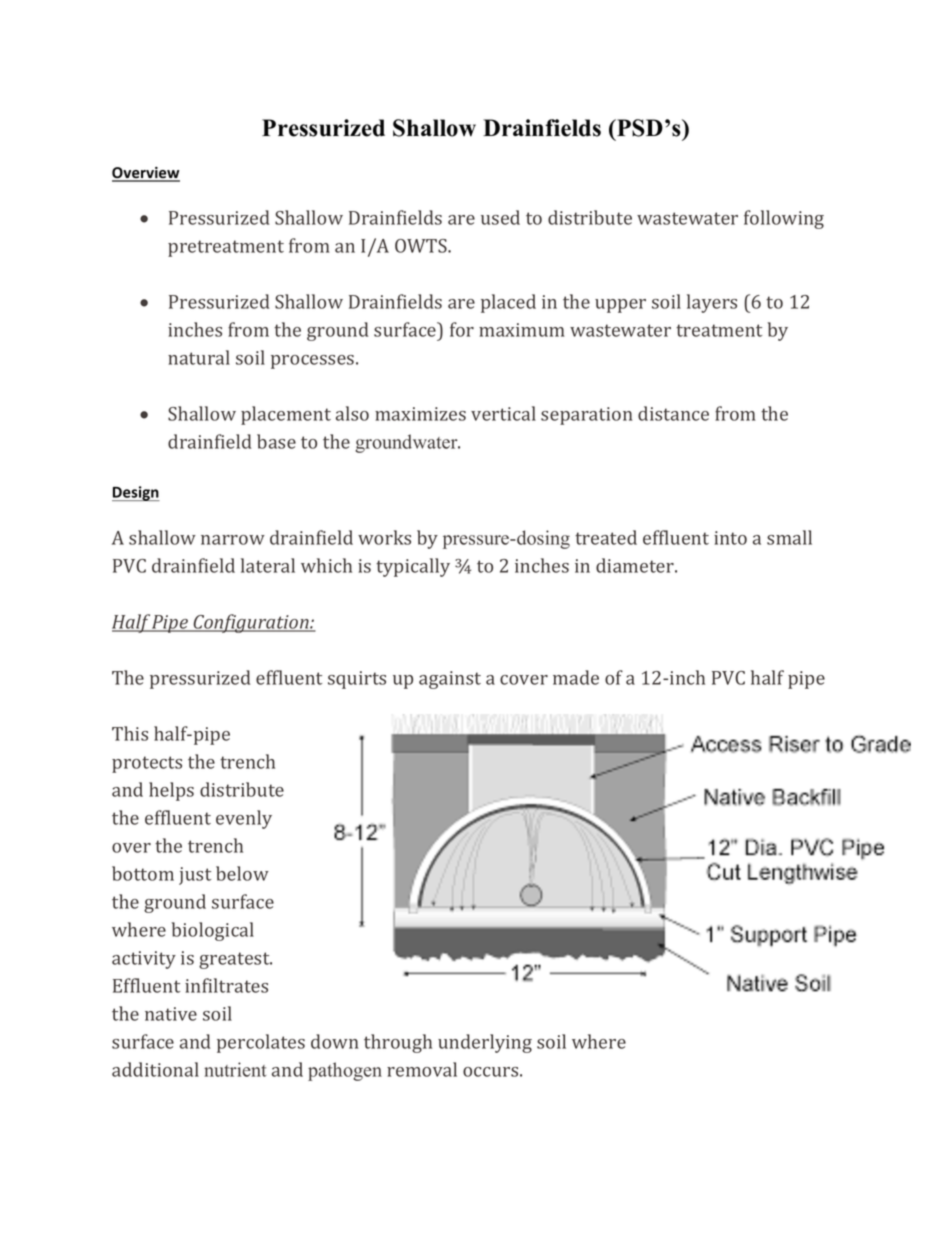 The height and width of the screenshot is (1233, 952). Describe the element at coordinates (130, 733) in the screenshot. I see `This` at that location.
